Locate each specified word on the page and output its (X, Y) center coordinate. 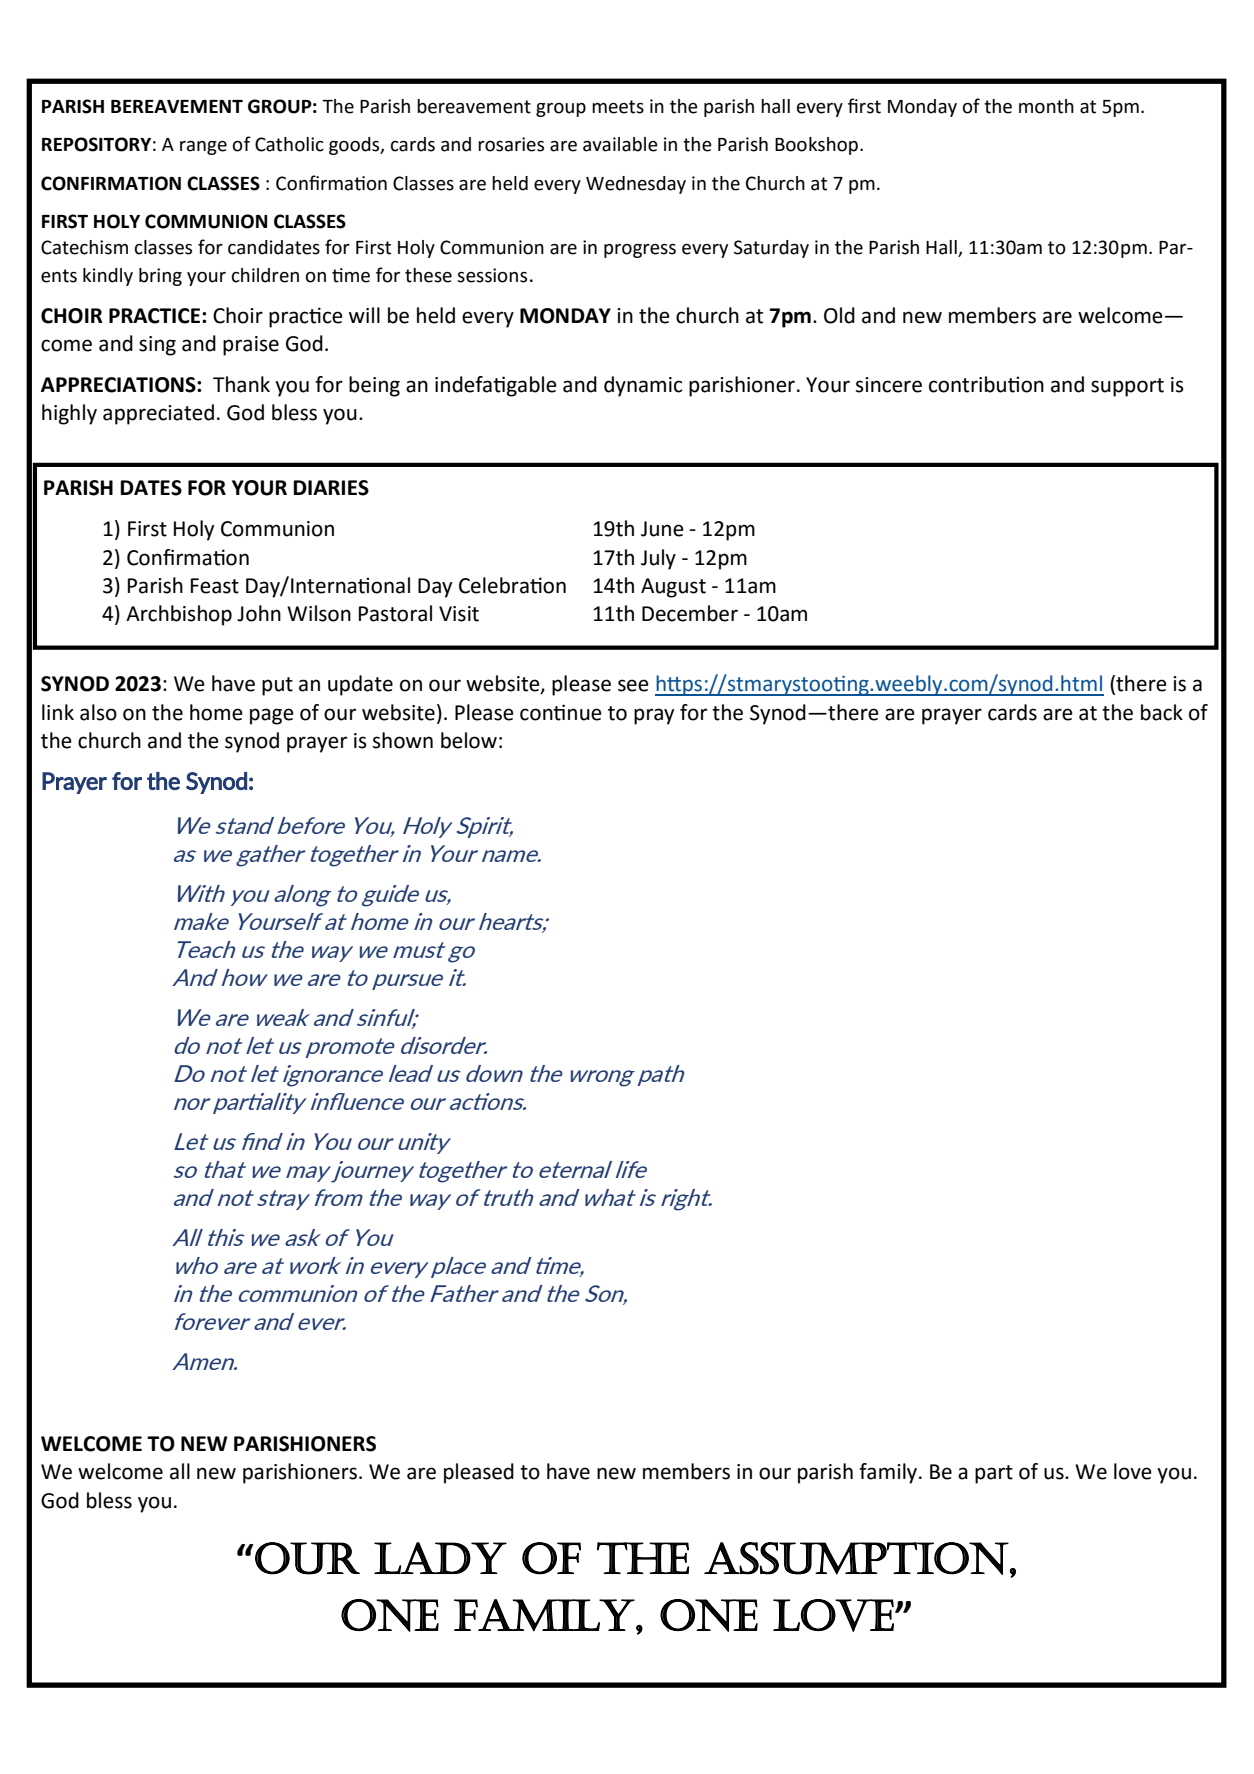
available (620, 144)
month (1046, 106)
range (203, 148)
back (1162, 712)
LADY (440, 1558)
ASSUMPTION (856, 1558)
